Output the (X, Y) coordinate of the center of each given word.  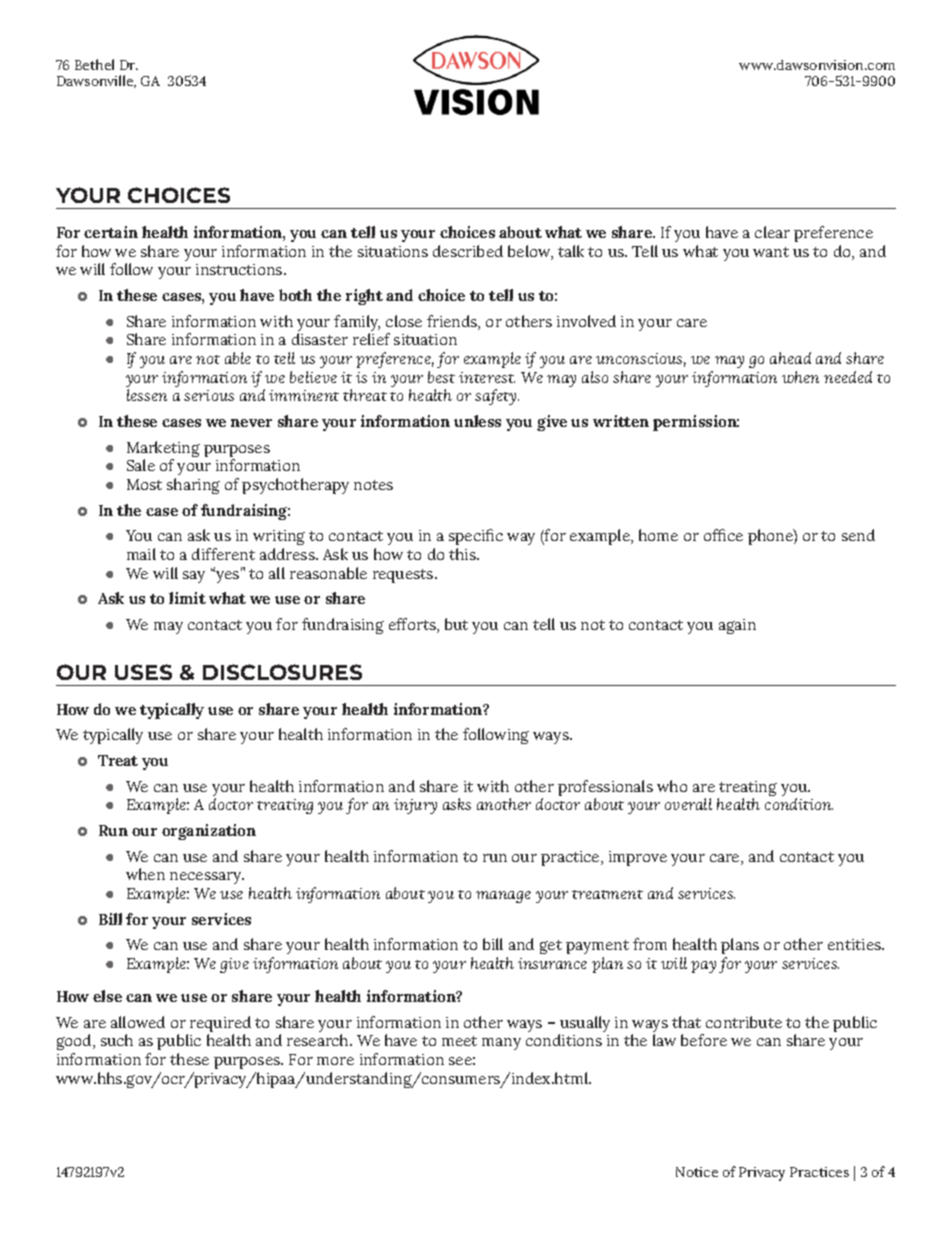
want (771, 252)
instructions (240, 269)
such (117, 1040)
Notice (697, 1172)
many (501, 1044)
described (468, 251)
